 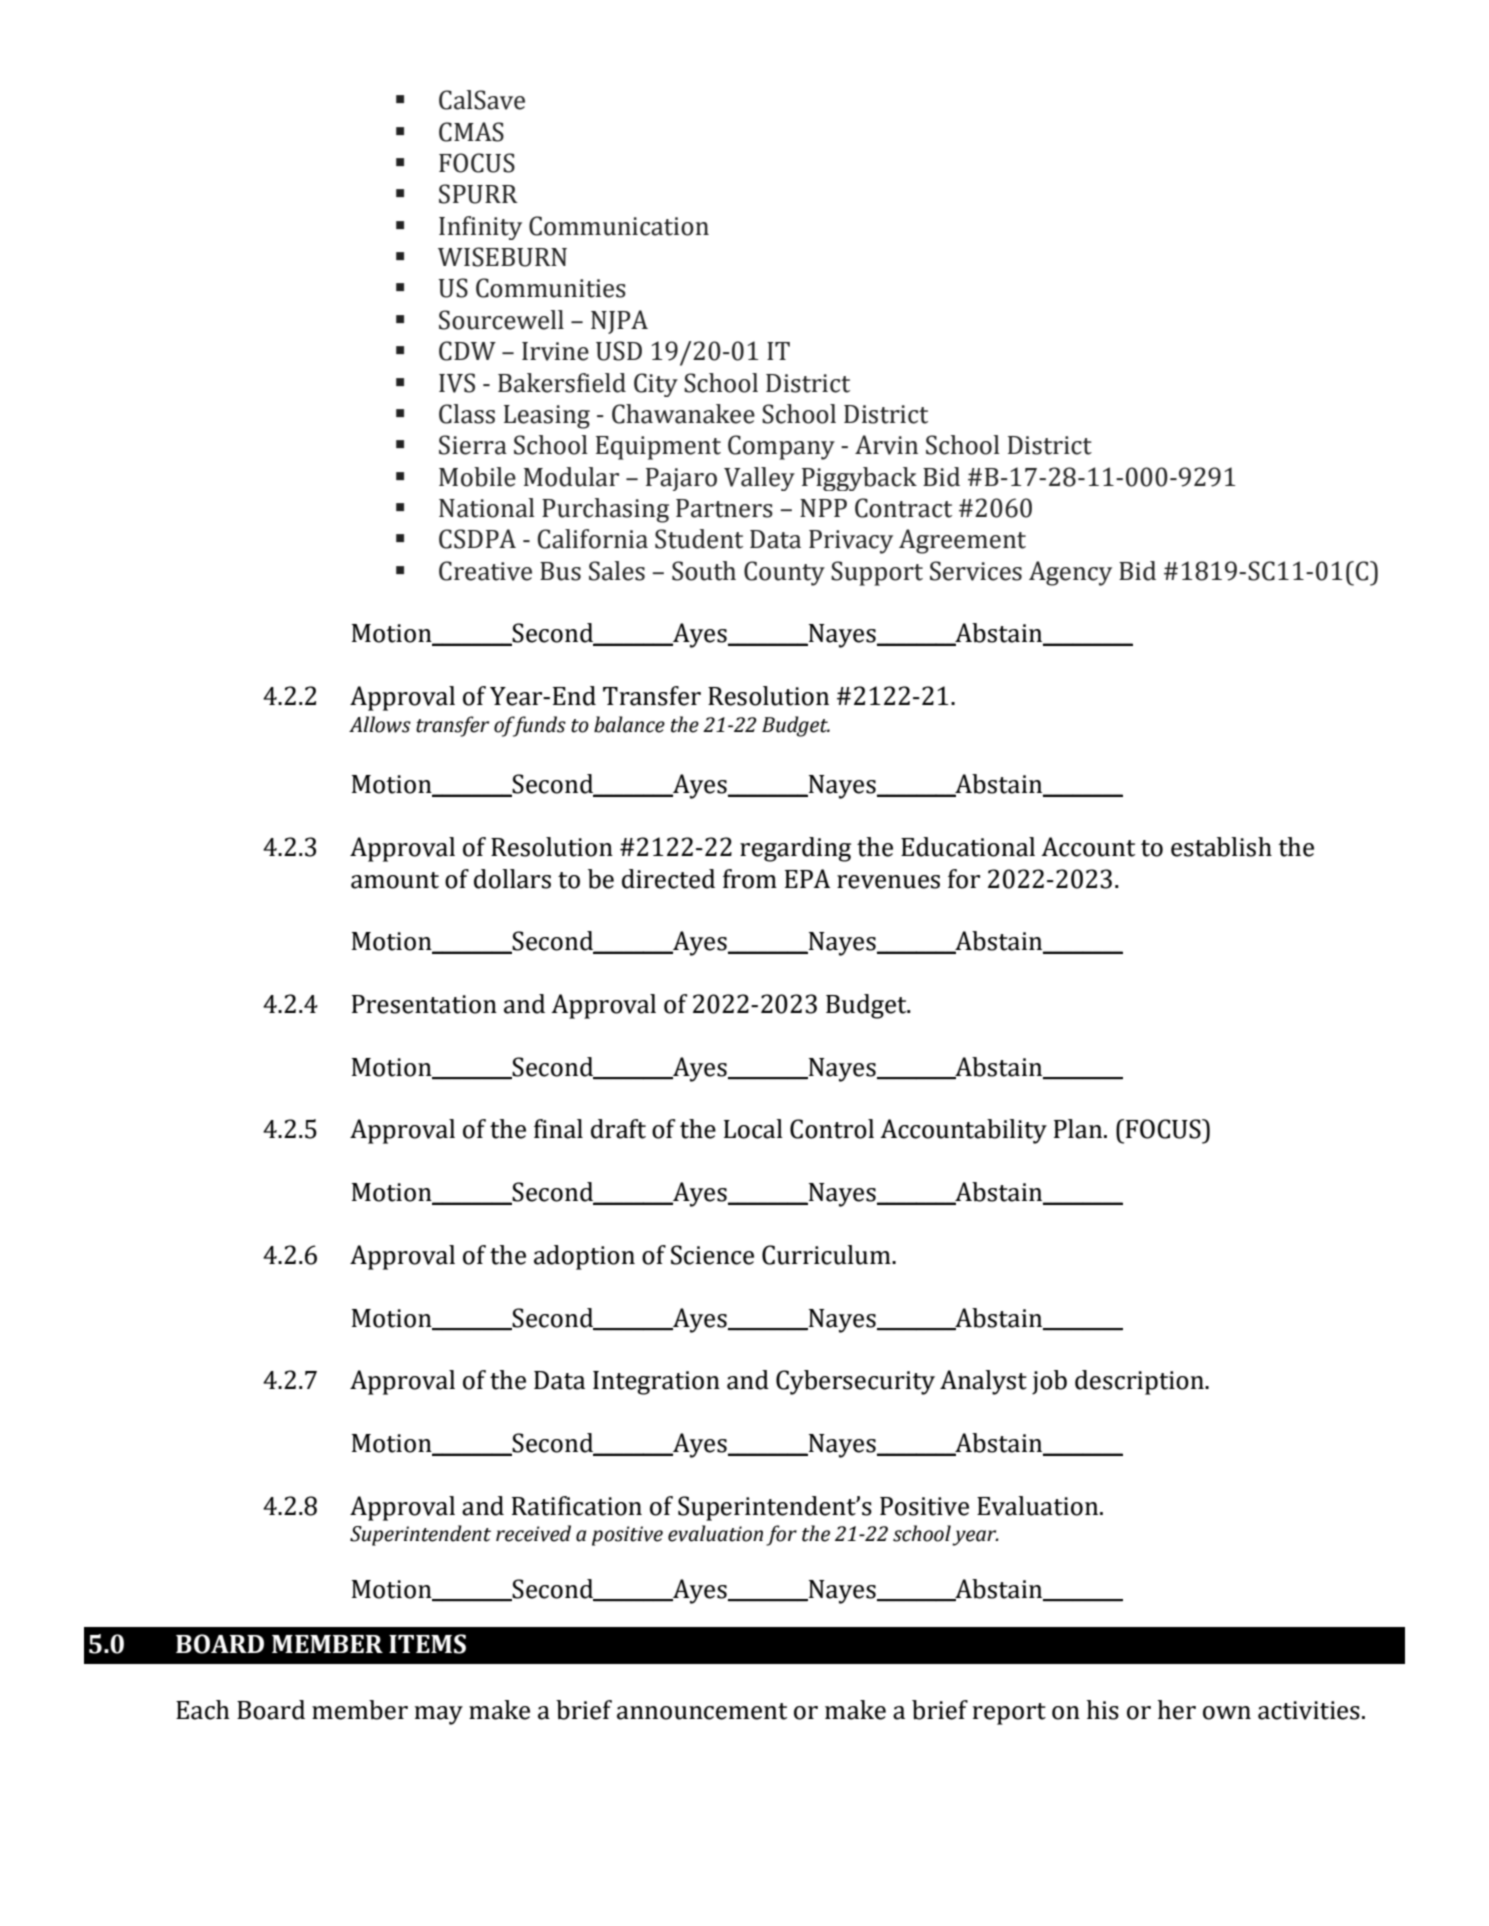 What do you see at coordinates (619, 226) in the screenshot?
I see `Communication` at bounding box center [619, 226].
